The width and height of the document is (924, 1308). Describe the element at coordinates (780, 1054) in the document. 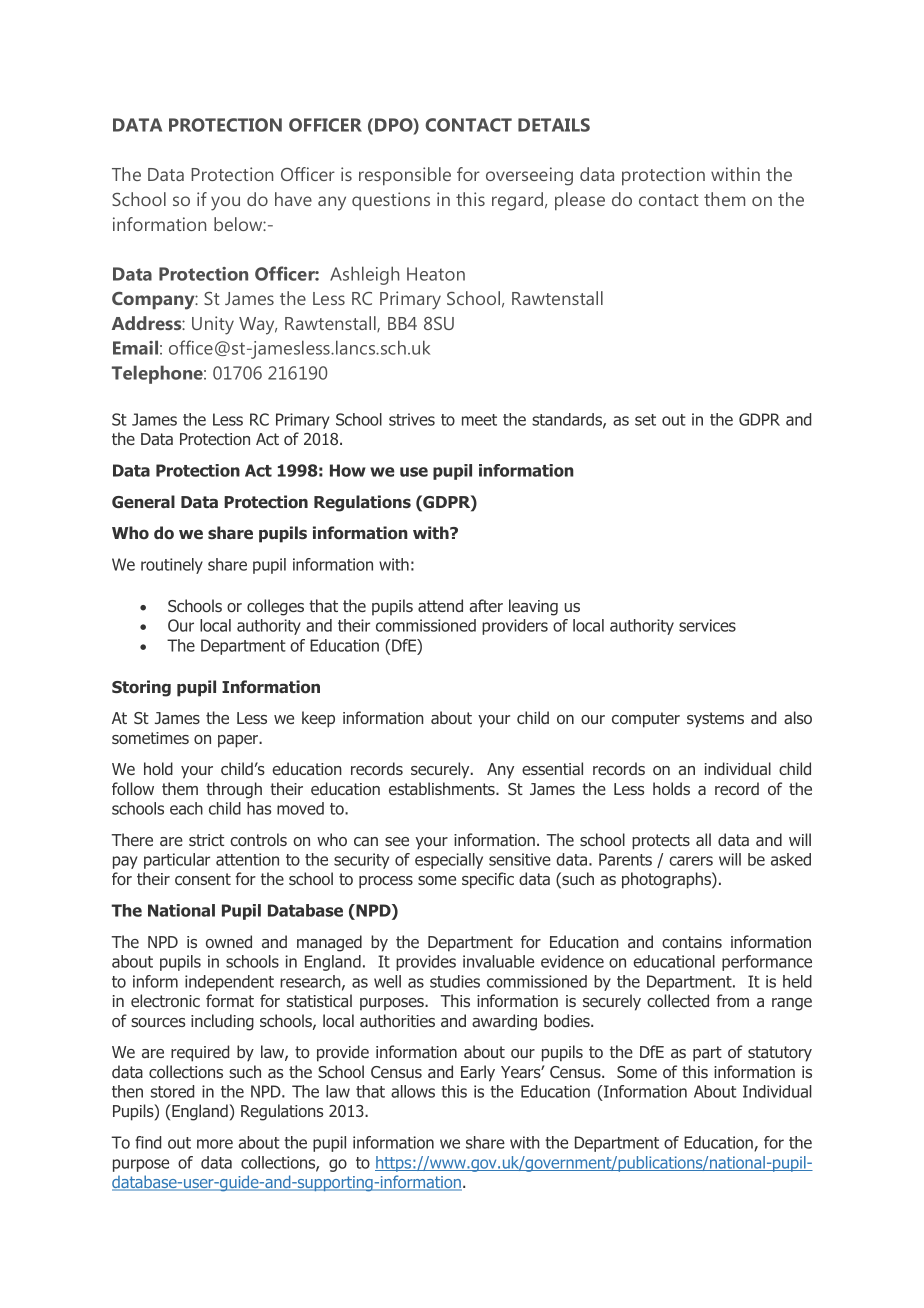

I see `statutory` at that location.
